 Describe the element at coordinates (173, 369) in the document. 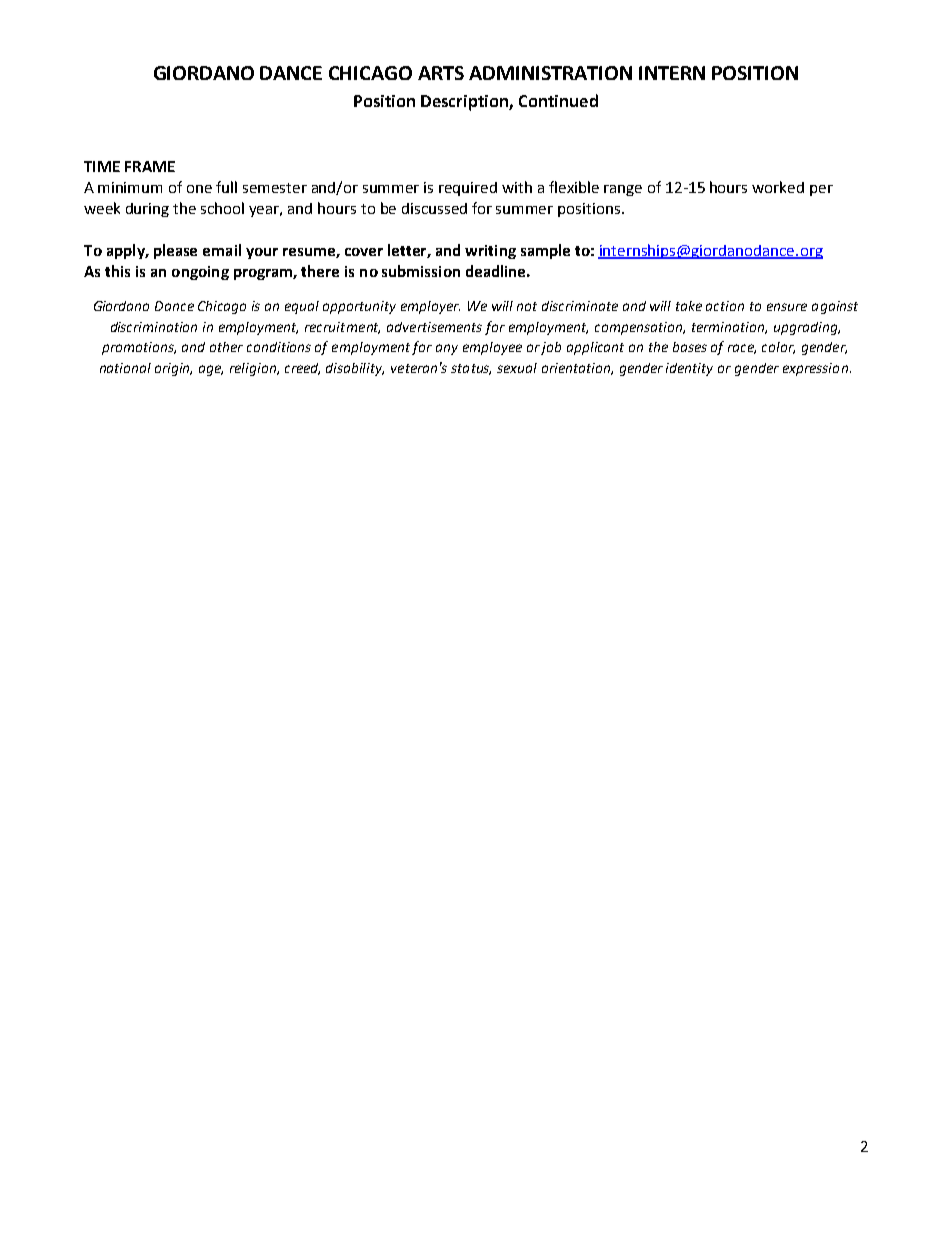

I see `origin` at that location.
